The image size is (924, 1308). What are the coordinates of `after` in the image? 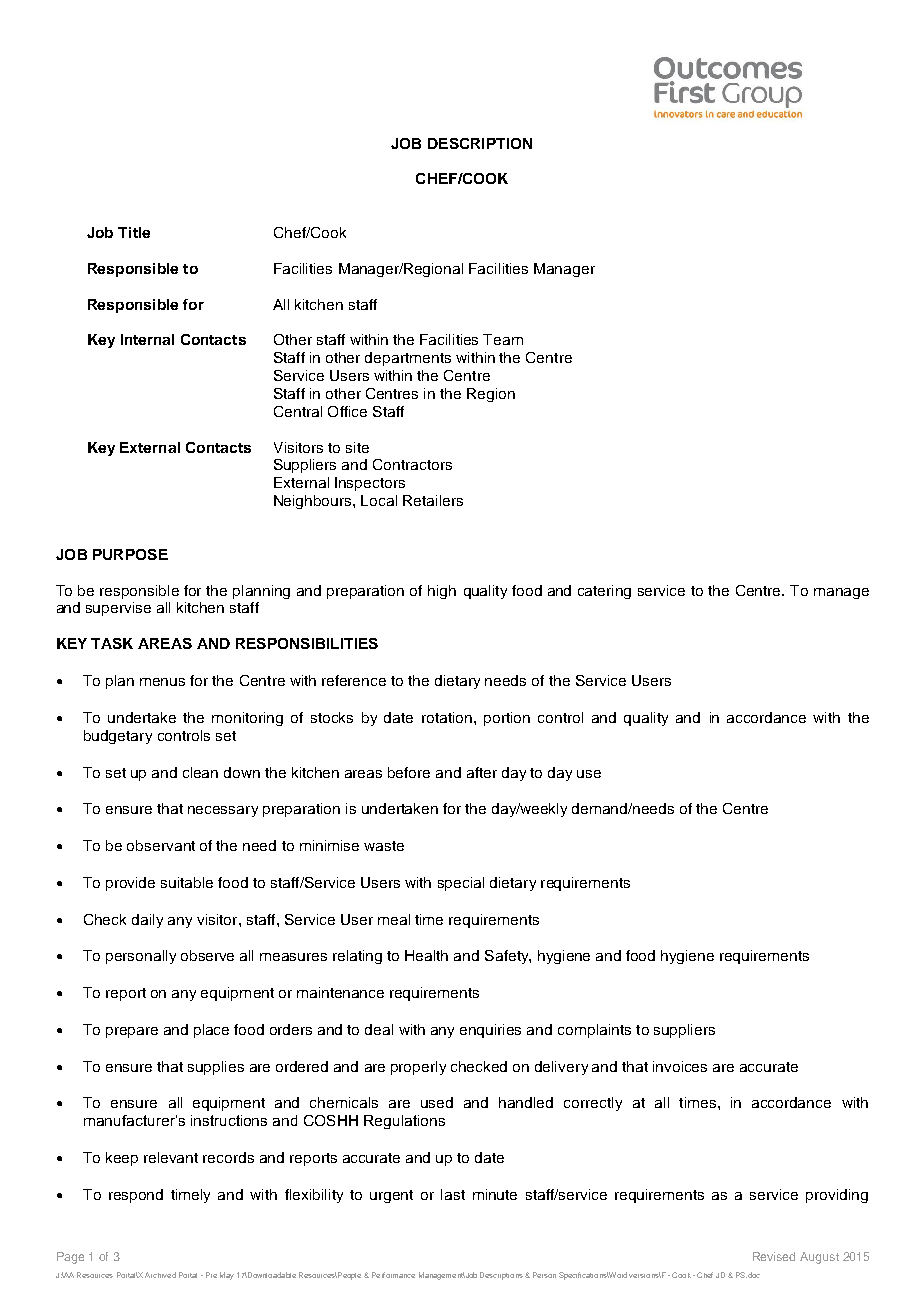 It's located at (482, 772).
